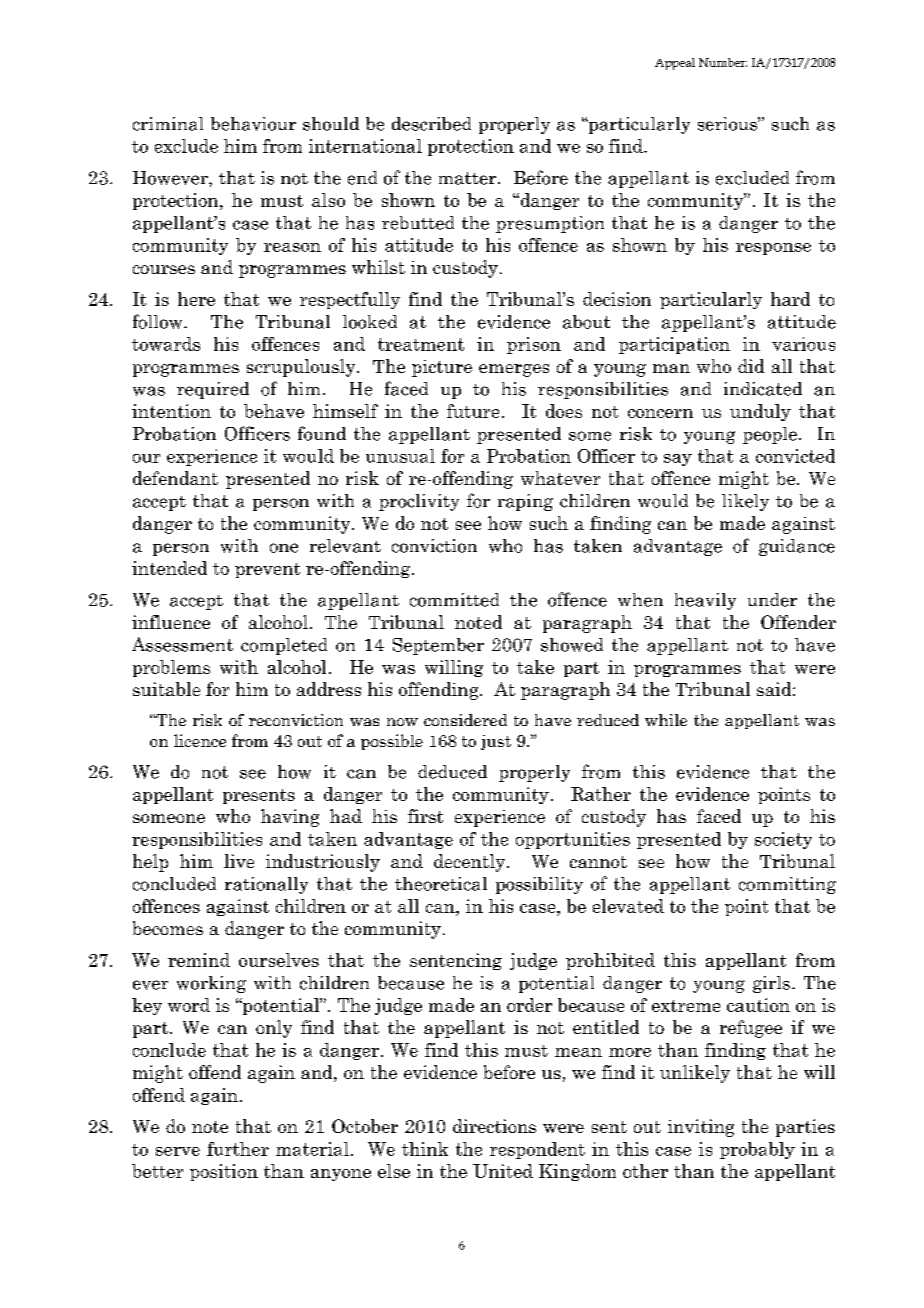  What do you see at coordinates (494, 1126) in the image?
I see `directions` at bounding box center [494, 1126].
